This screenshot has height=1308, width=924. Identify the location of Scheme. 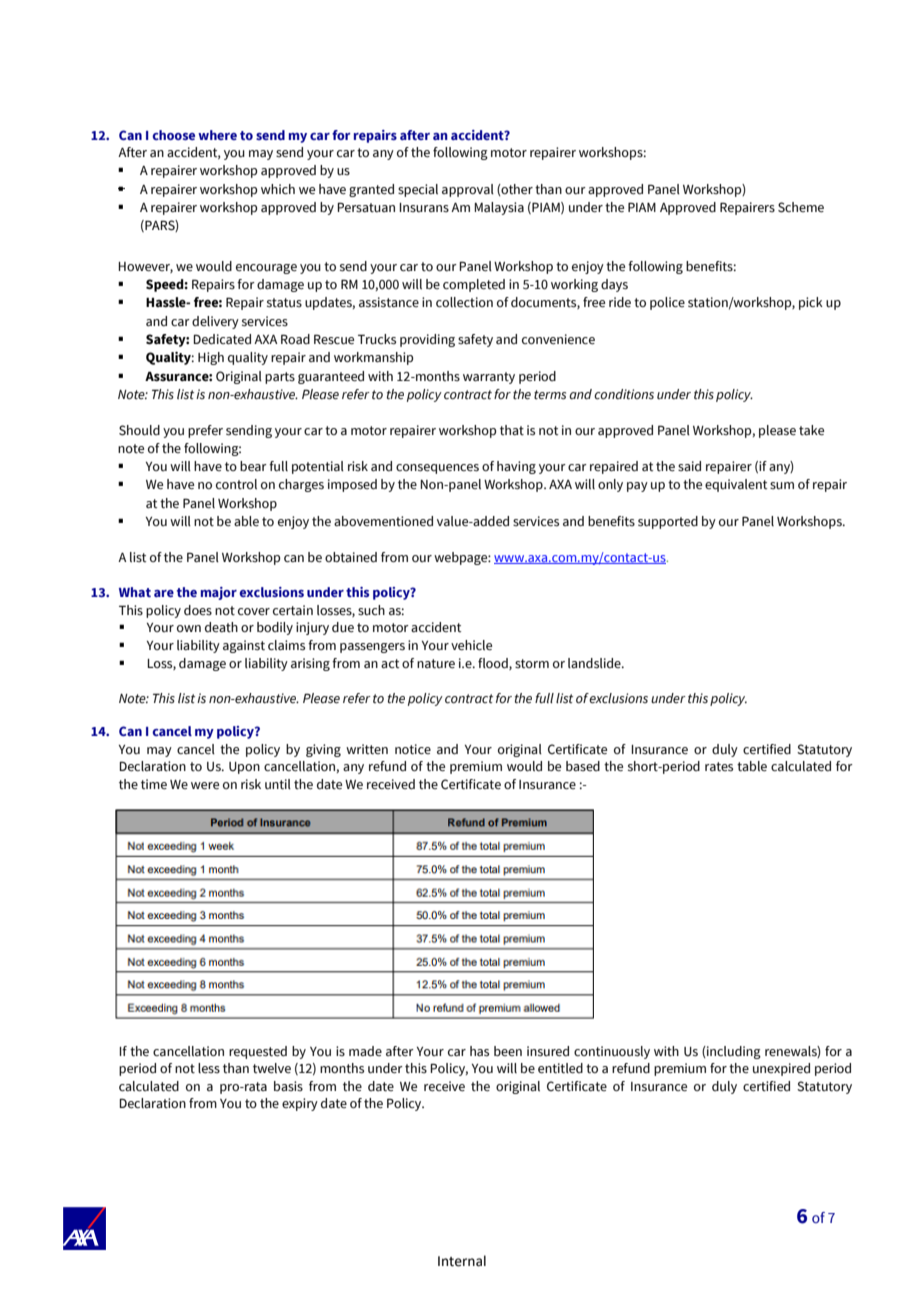
(801, 207).
